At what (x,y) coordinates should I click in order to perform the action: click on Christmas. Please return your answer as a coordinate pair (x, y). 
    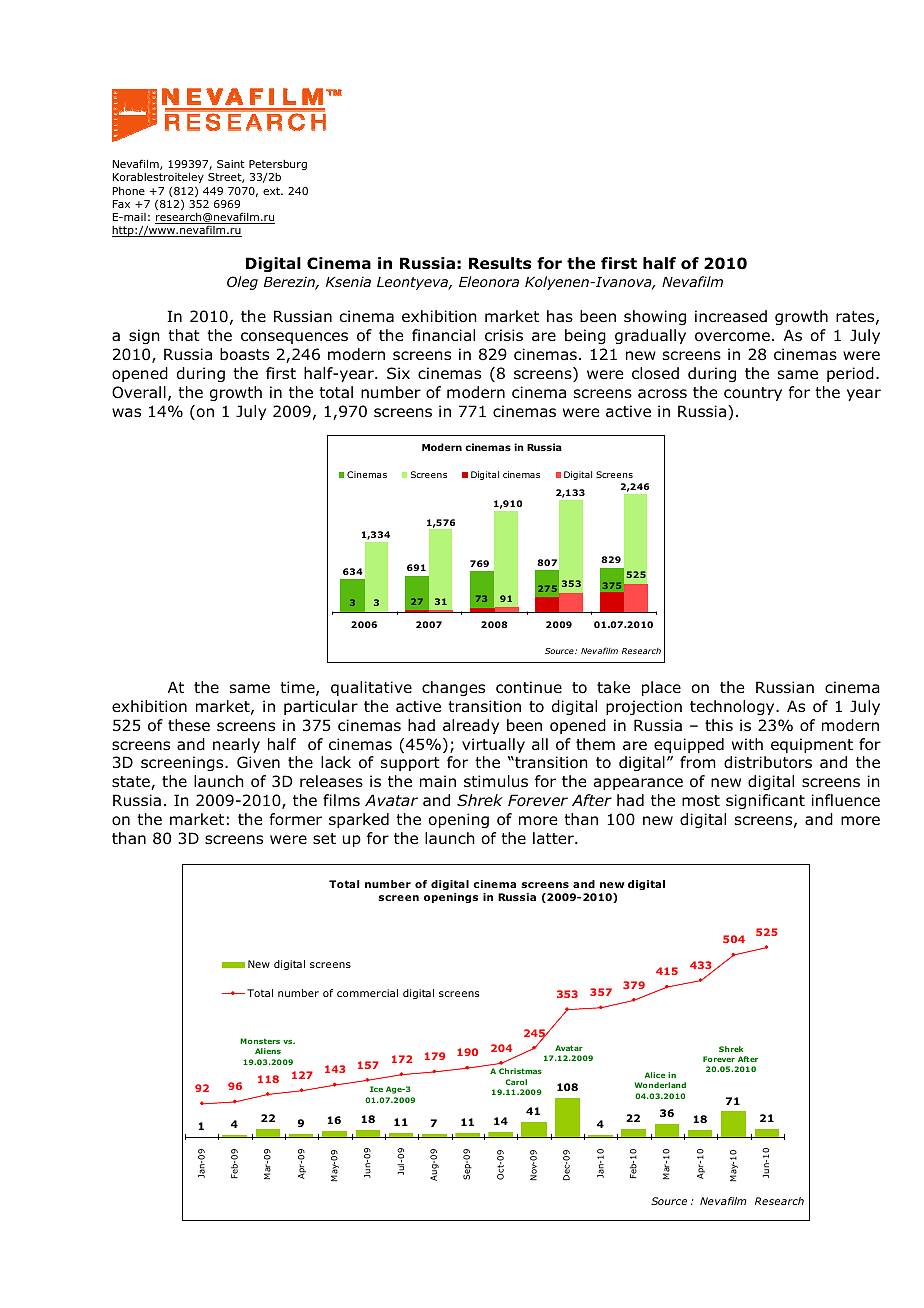
    Looking at the image, I should click on (520, 1071).
